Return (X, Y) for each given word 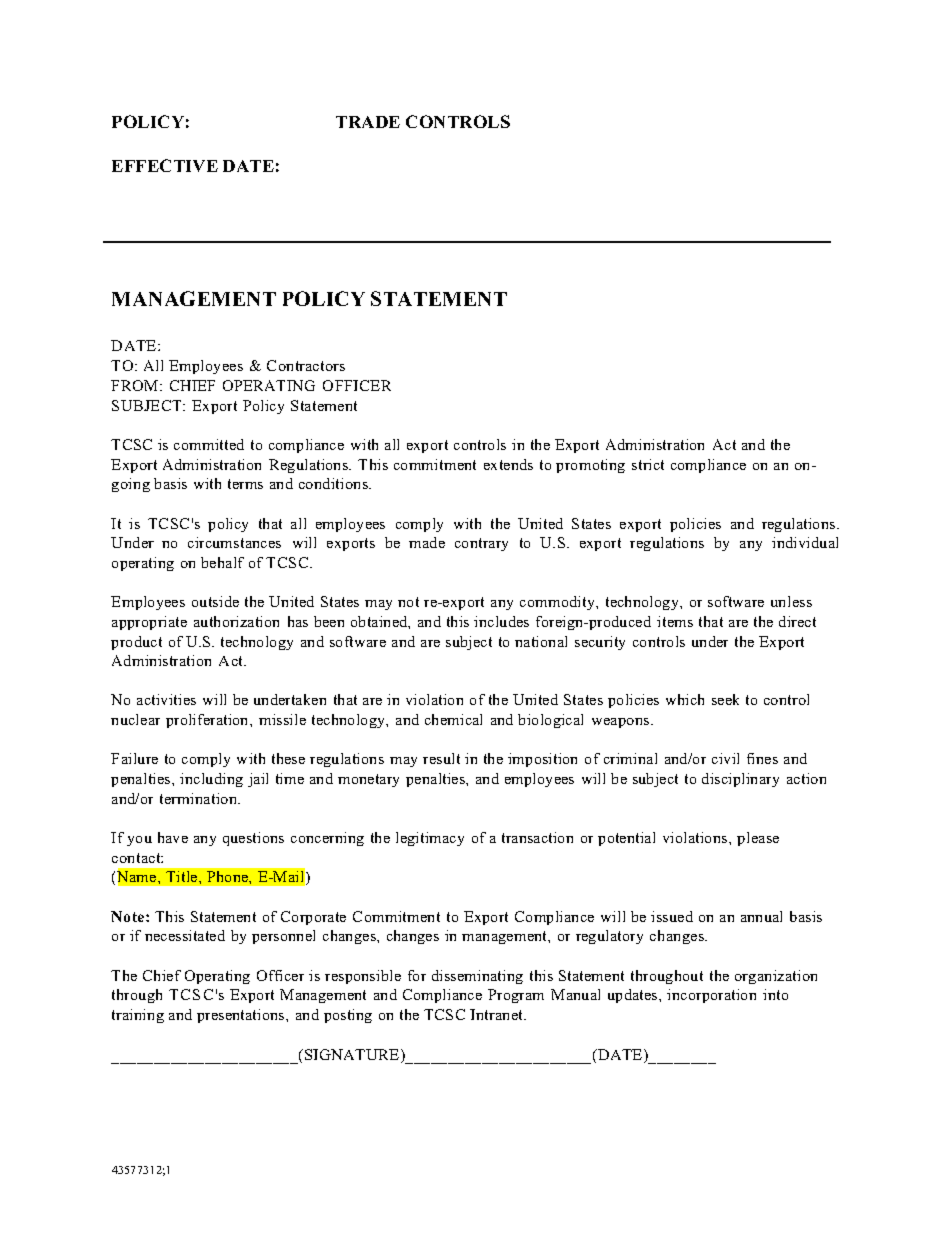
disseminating (477, 977)
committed (209, 444)
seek (725, 699)
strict (648, 464)
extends (508, 464)
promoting (590, 466)
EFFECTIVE (165, 165)
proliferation (208, 721)
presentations (242, 1016)
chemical (453, 719)
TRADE (368, 122)
